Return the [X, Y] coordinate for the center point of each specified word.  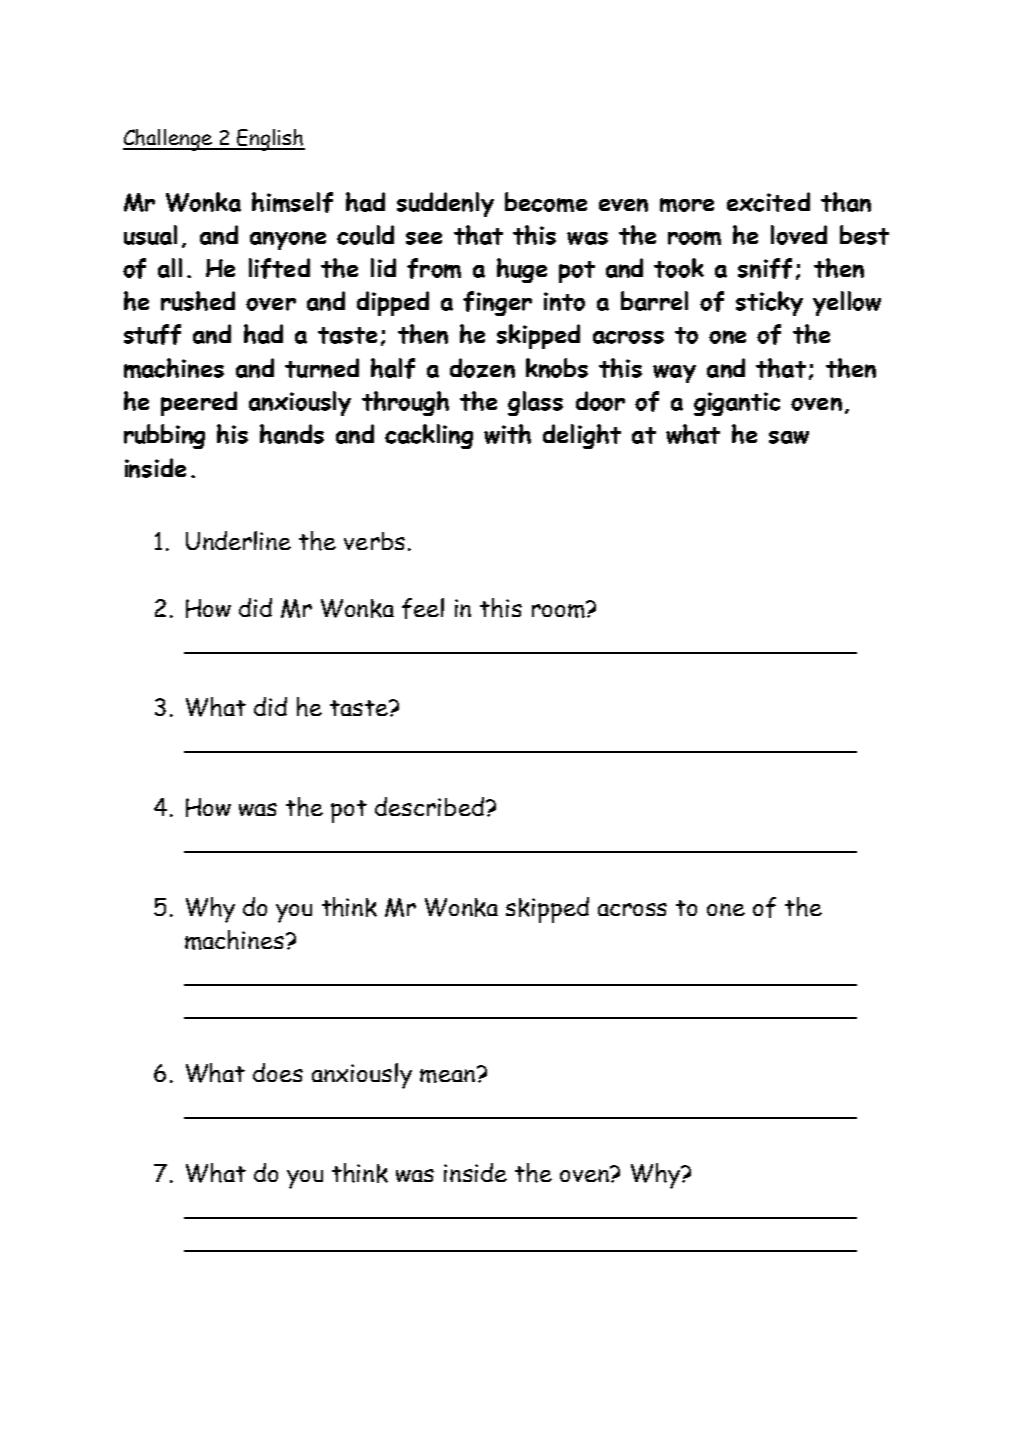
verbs [374, 541]
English [270, 140]
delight [582, 436]
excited [768, 202]
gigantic [737, 404]
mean [449, 1074]
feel [423, 608]
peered [199, 403]
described [429, 806]
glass [535, 403]
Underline [238, 540]
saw [789, 437]
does [278, 1072]
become [546, 202]
